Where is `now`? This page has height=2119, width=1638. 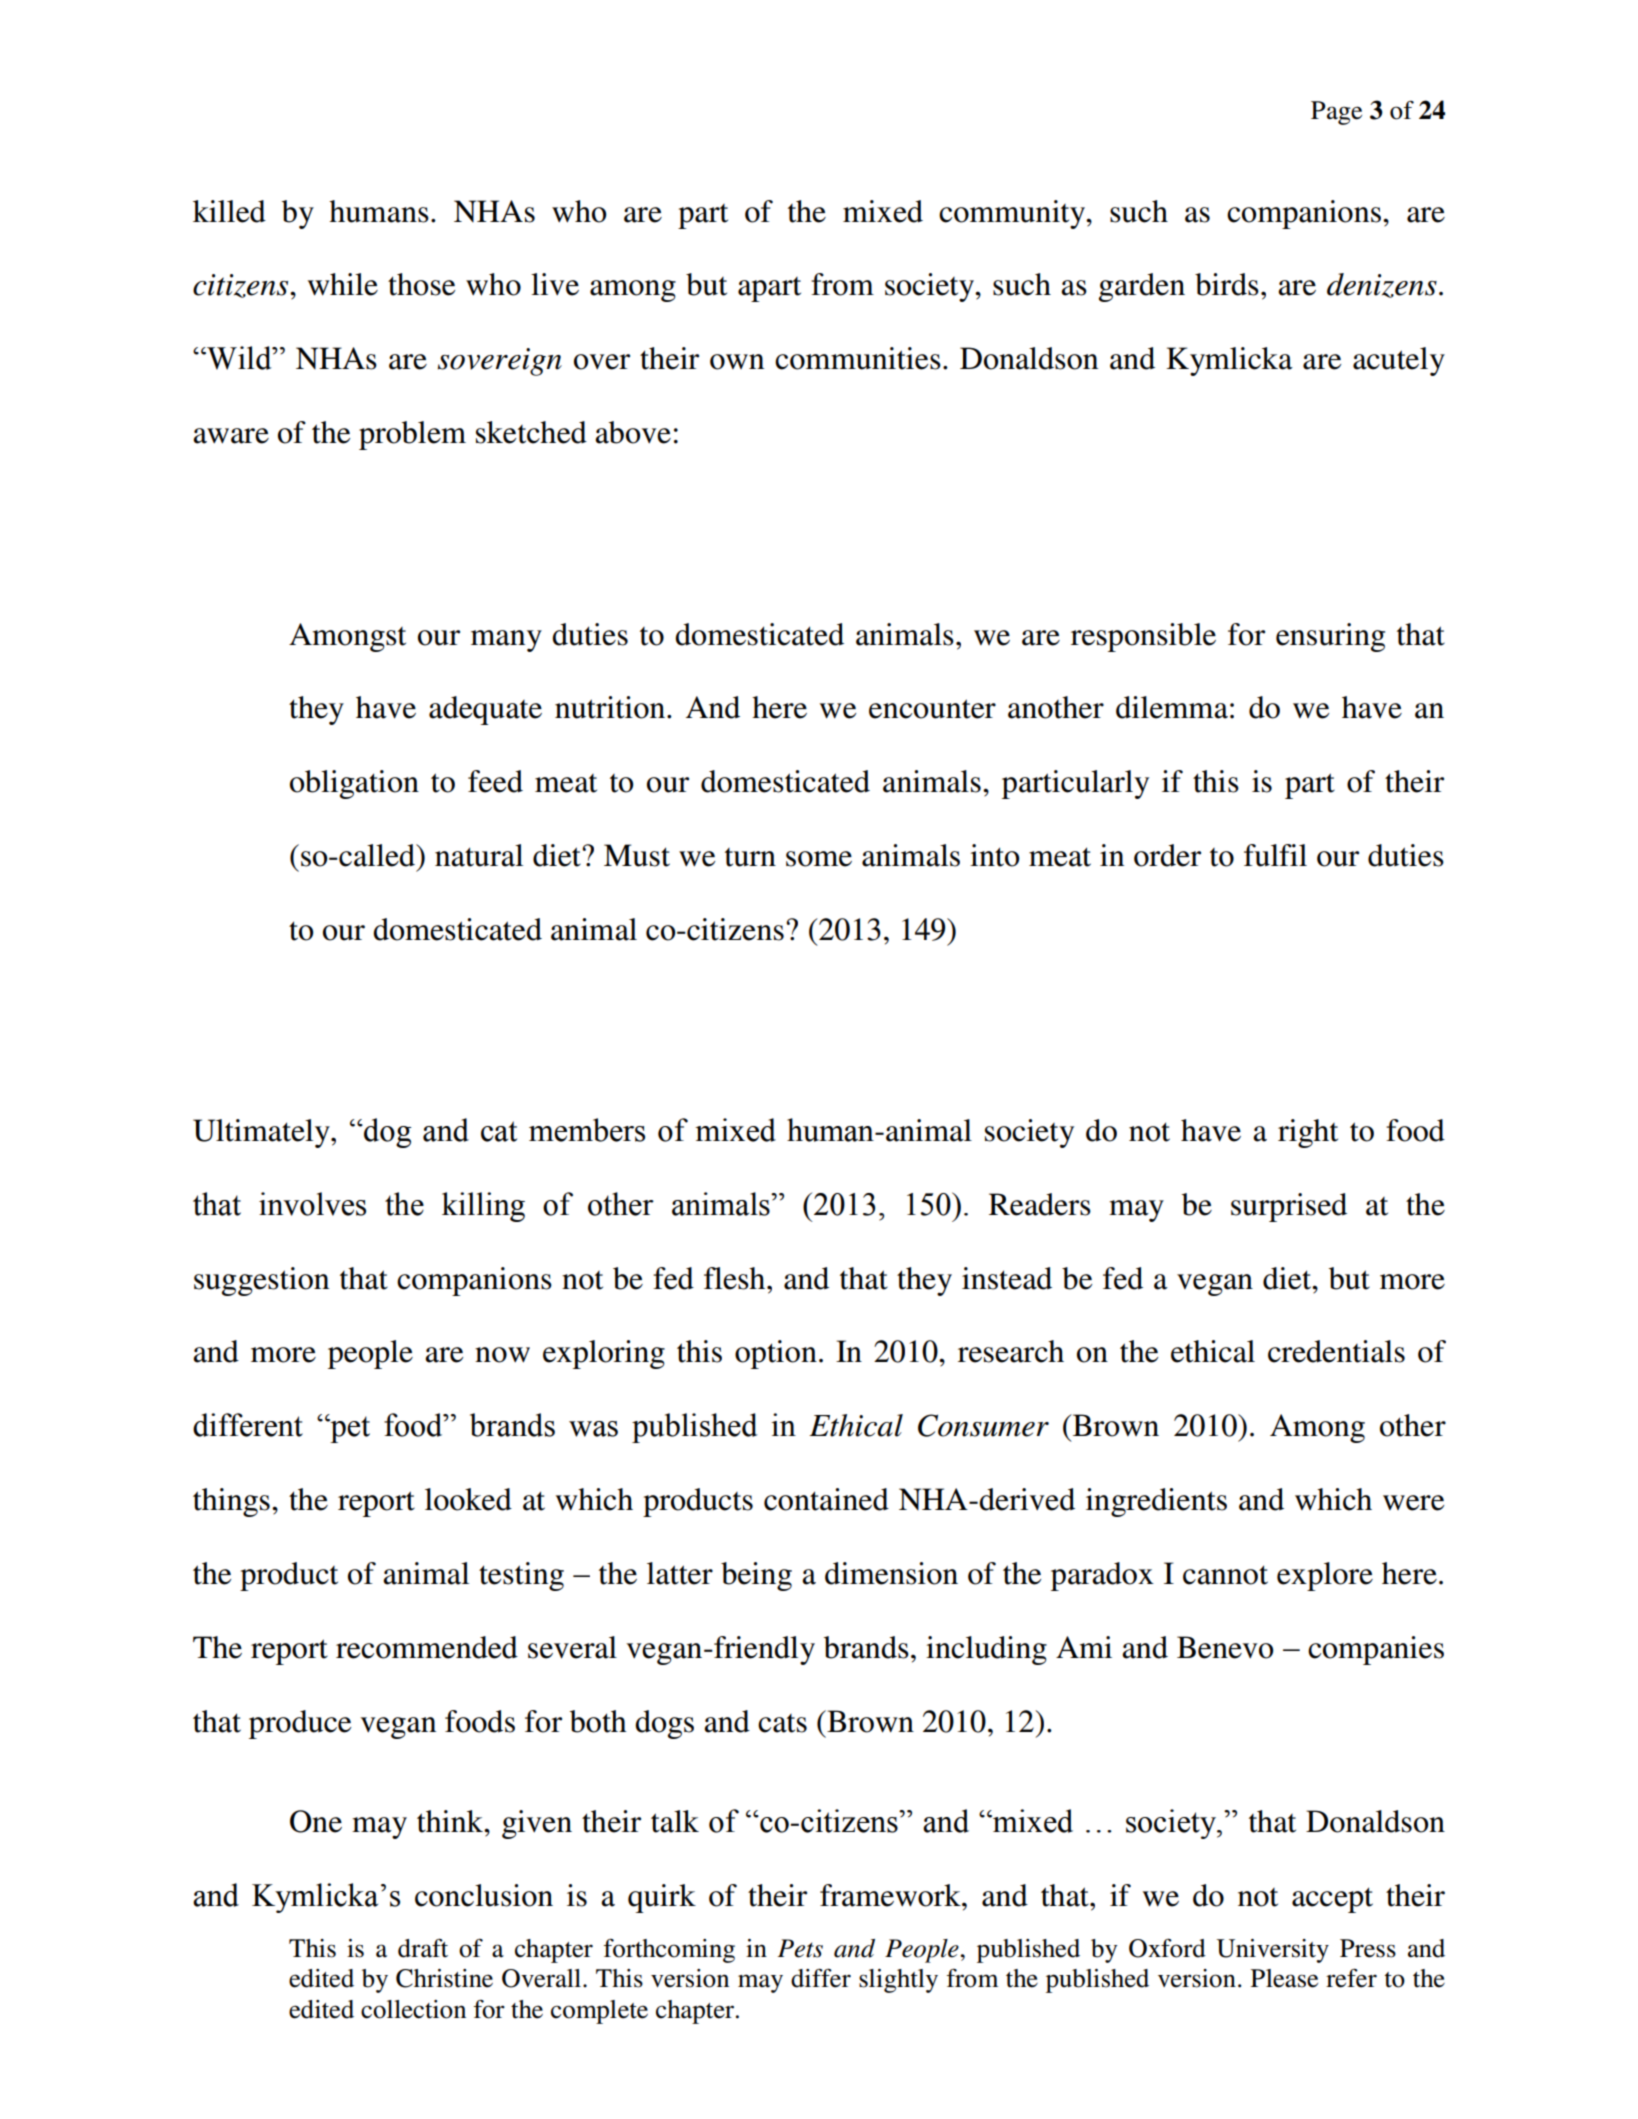 now is located at coordinates (502, 1355).
